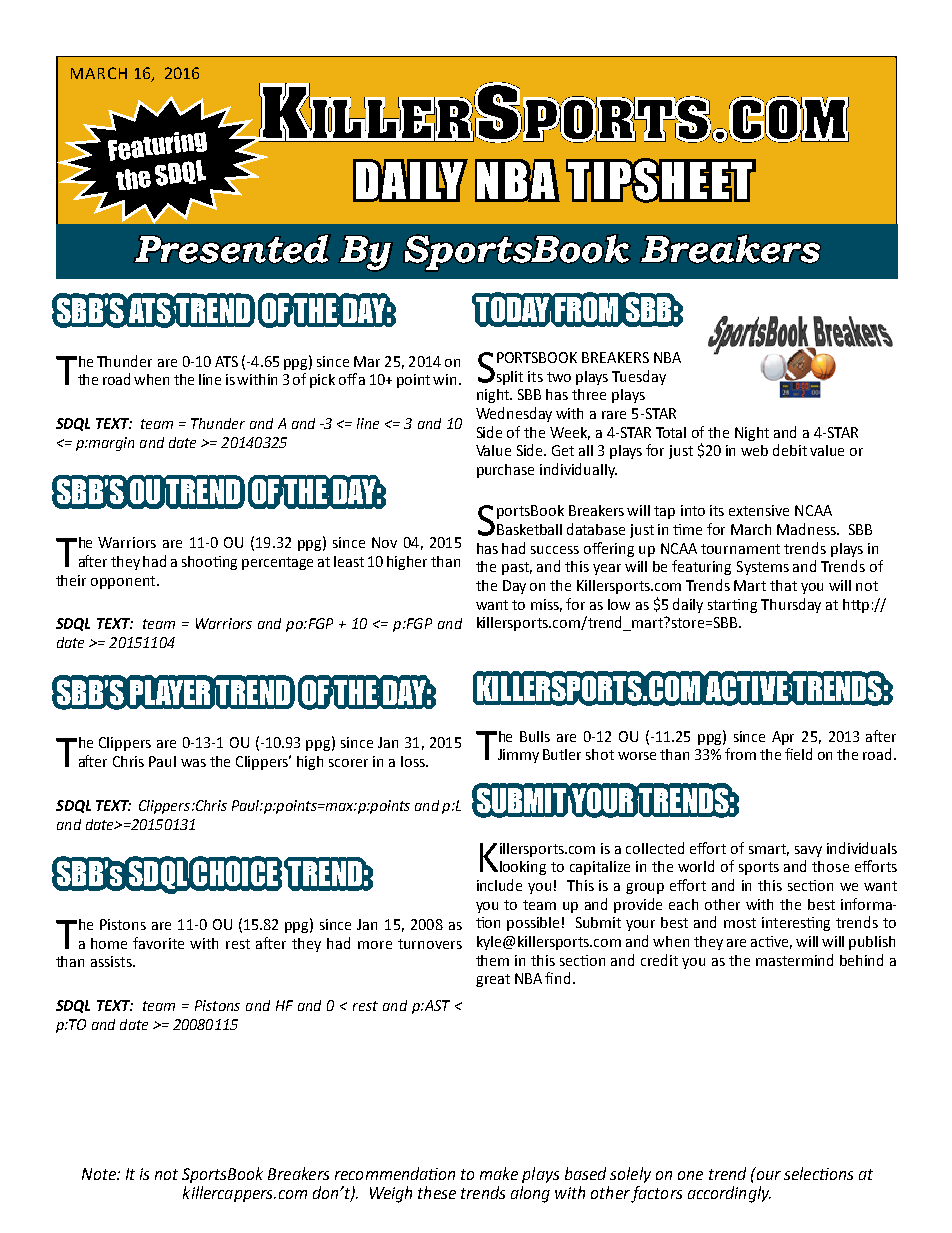  Describe the element at coordinates (535, 736) in the page. I see `Bulls` at that location.
